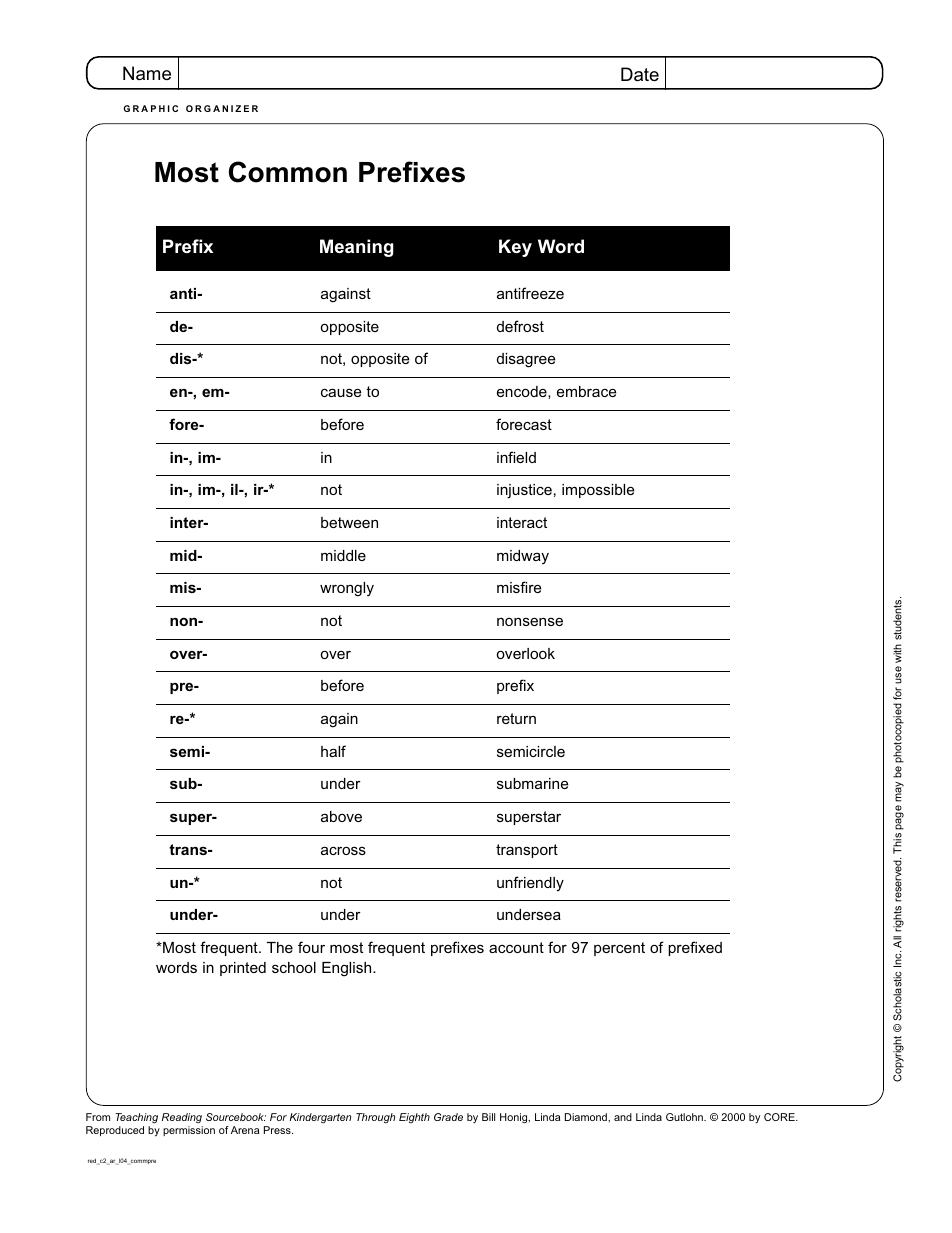 The image size is (952, 1233). I want to click on unfriendly, so click(530, 884).
